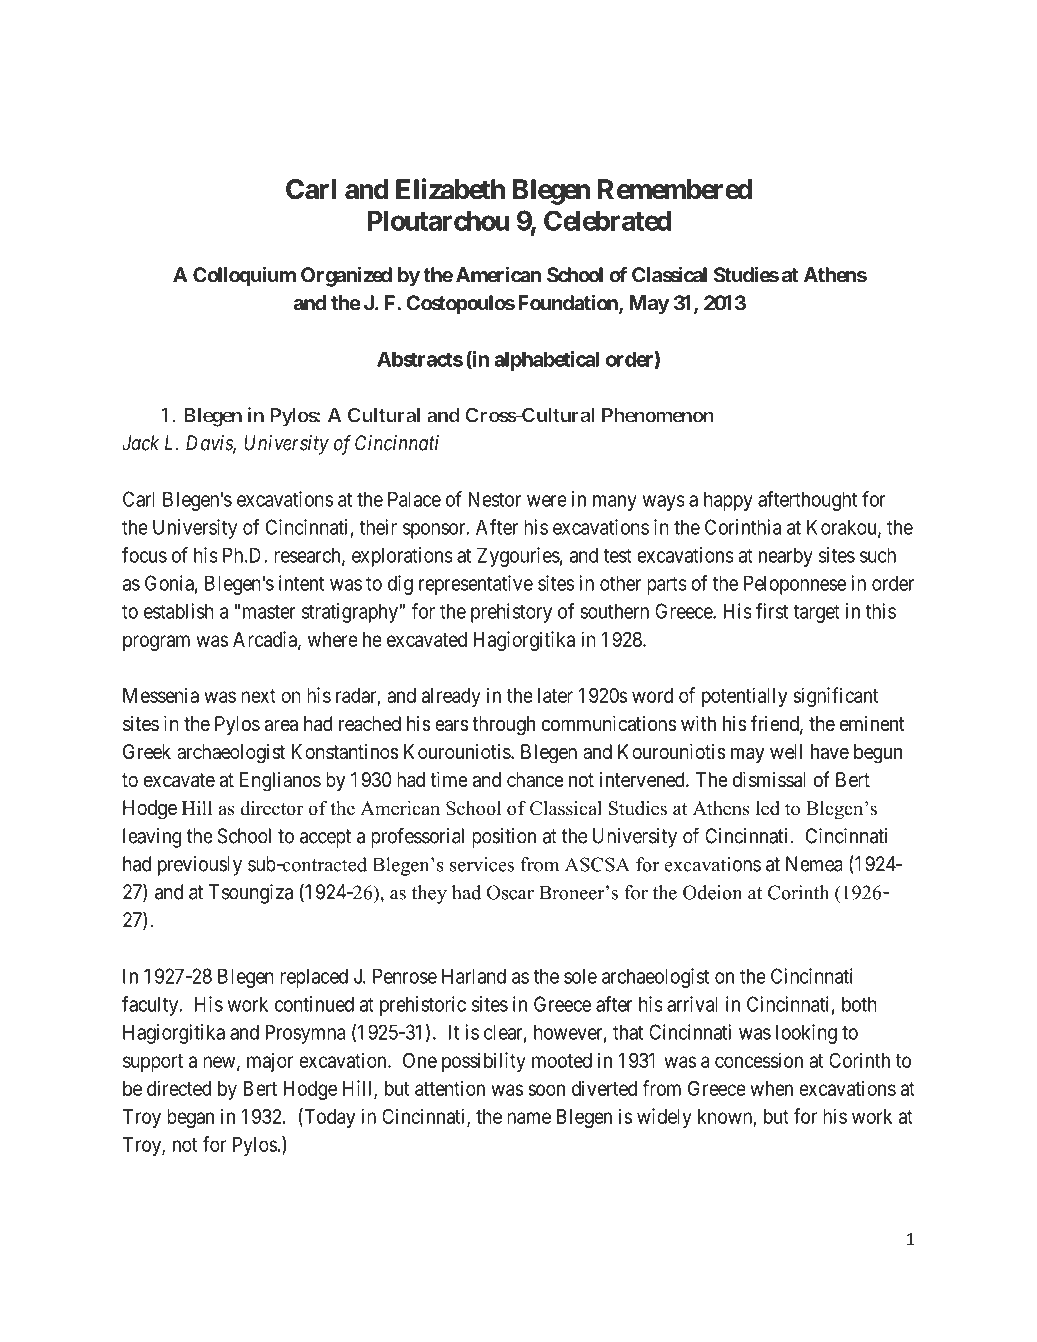  Describe the element at coordinates (546, 1090) in the image. I see `soon` at that location.
